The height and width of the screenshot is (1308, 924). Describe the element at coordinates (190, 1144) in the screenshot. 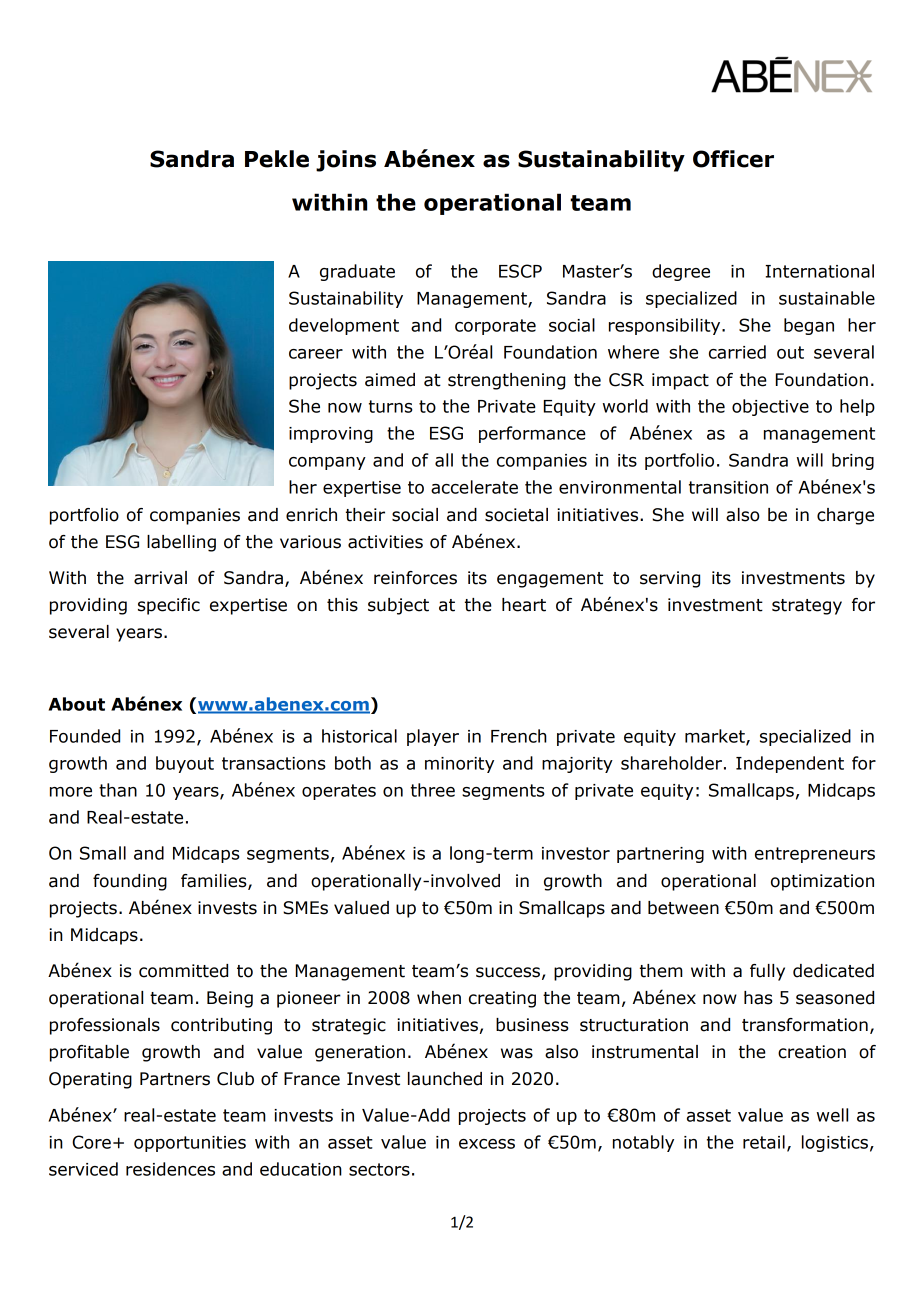

I see `opportunities` at that location.
